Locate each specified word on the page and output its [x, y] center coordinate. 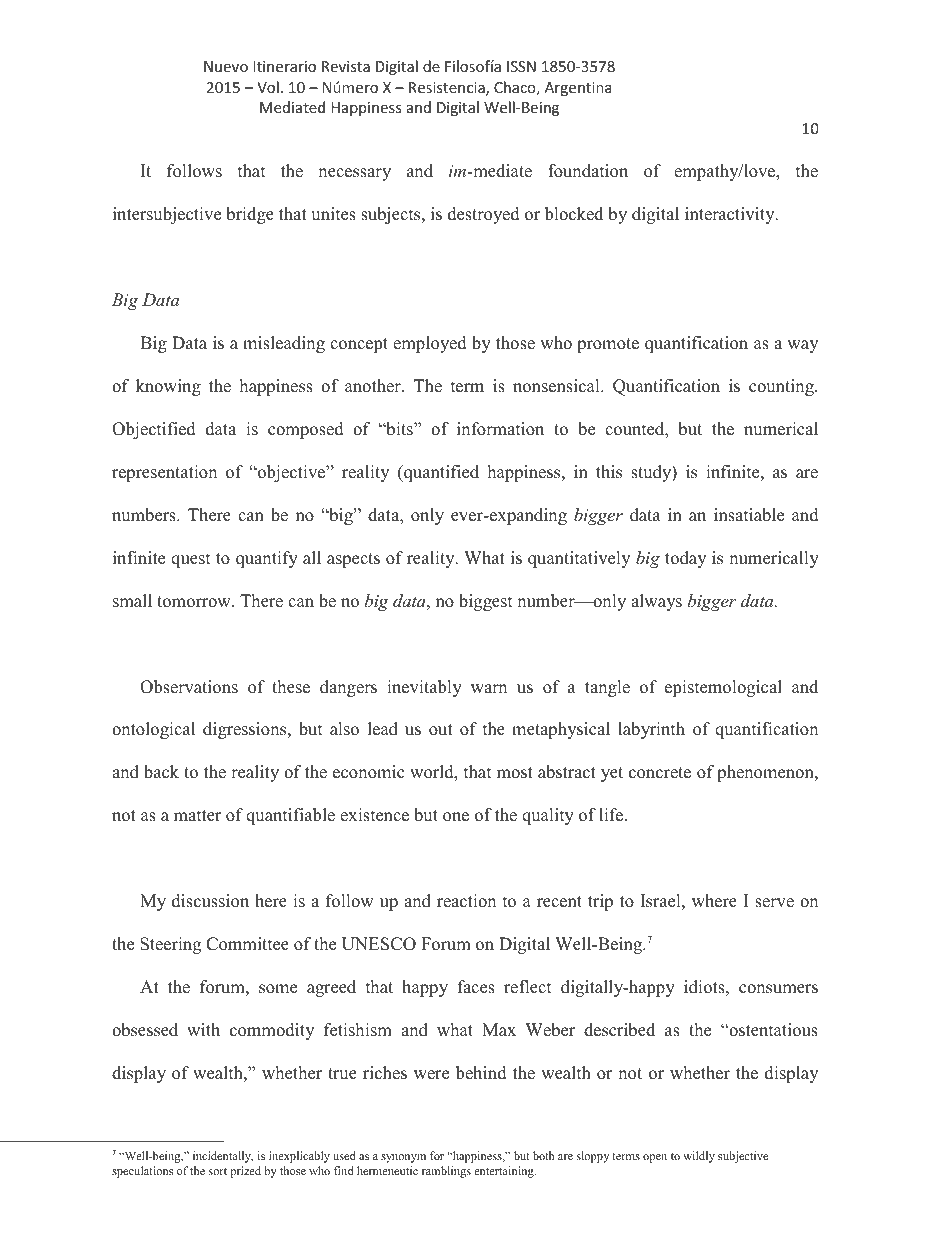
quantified [440, 473]
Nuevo [226, 66]
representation [164, 473]
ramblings [446, 1172]
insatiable [749, 515]
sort [218, 1171]
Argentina [578, 89]
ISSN [521, 66]
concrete [660, 773]
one [456, 817]
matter [198, 816]
